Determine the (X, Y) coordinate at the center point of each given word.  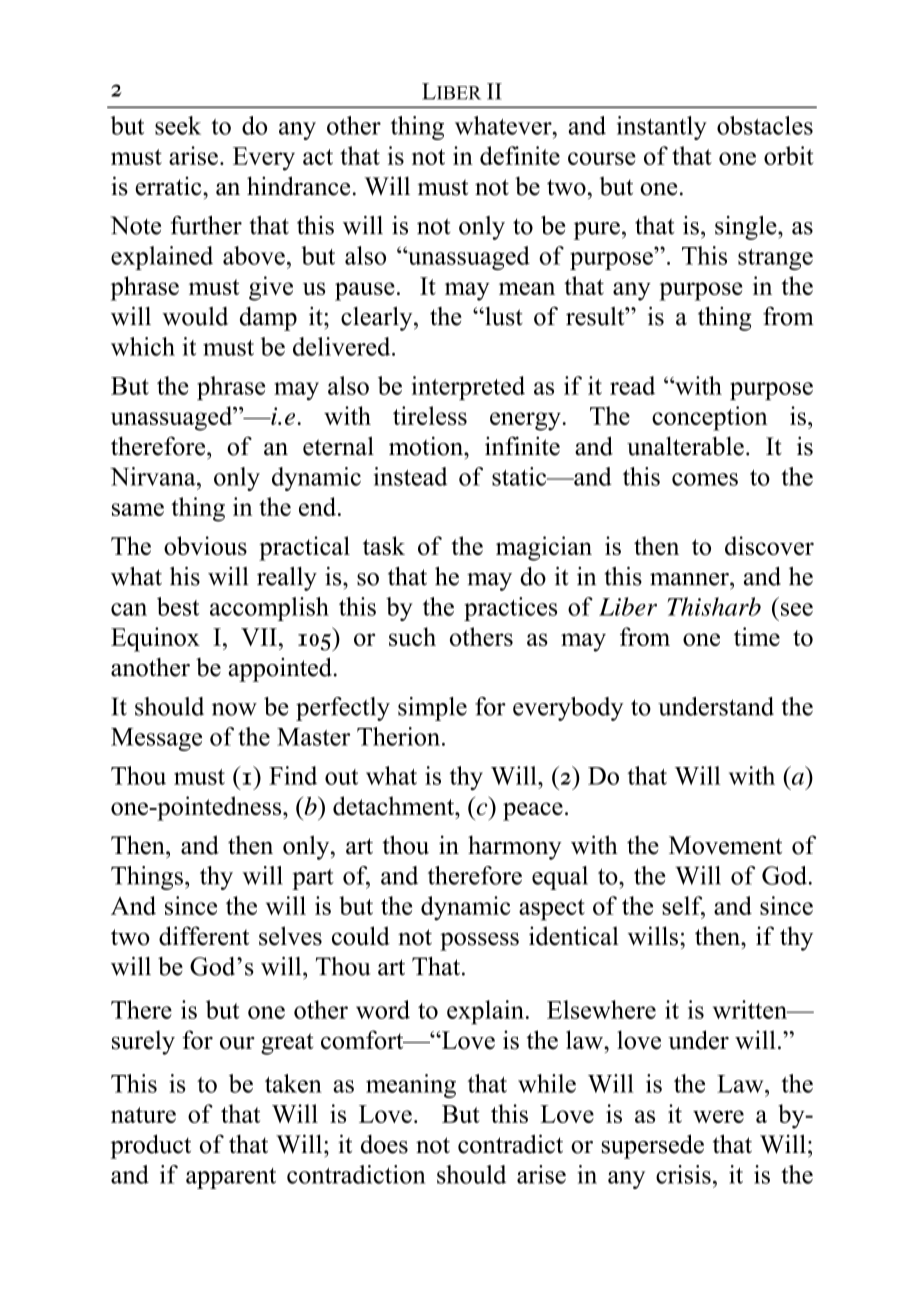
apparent (231, 1178)
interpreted (468, 388)
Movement (725, 845)
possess (479, 941)
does (384, 1144)
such (412, 636)
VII (259, 637)
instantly (662, 128)
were (718, 1116)
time (757, 636)
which (143, 346)
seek (178, 125)
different (204, 936)
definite (520, 155)
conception (710, 418)
